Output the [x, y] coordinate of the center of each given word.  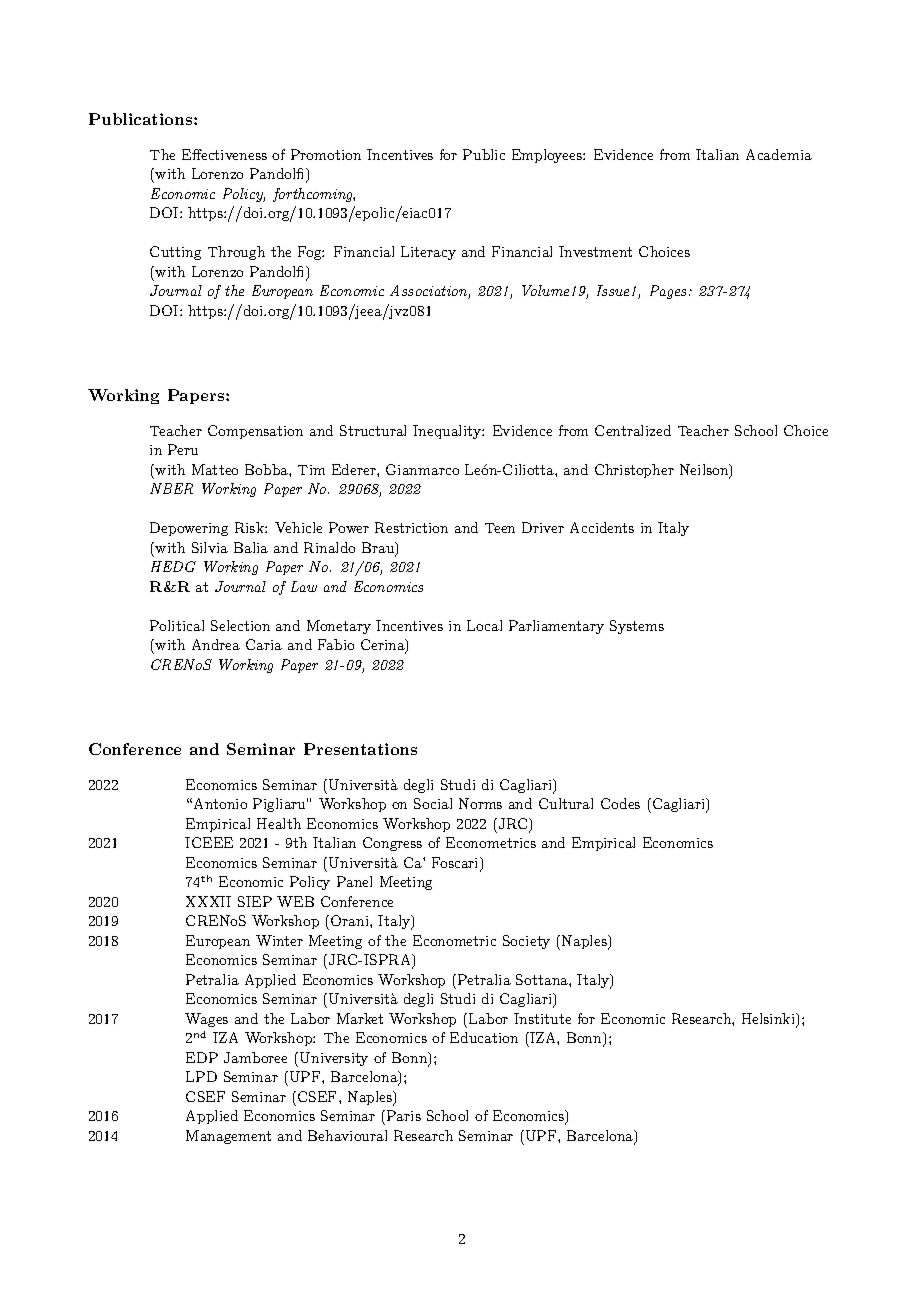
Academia [779, 154]
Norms [480, 803]
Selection [240, 625]
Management [228, 1137]
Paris [404, 1115]
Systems [637, 627]
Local [484, 625]
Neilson [705, 471]
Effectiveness [224, 154]
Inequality [448, 432]
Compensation [255, 432]
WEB [295, 901]
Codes [620, 803]
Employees [548, 156]
